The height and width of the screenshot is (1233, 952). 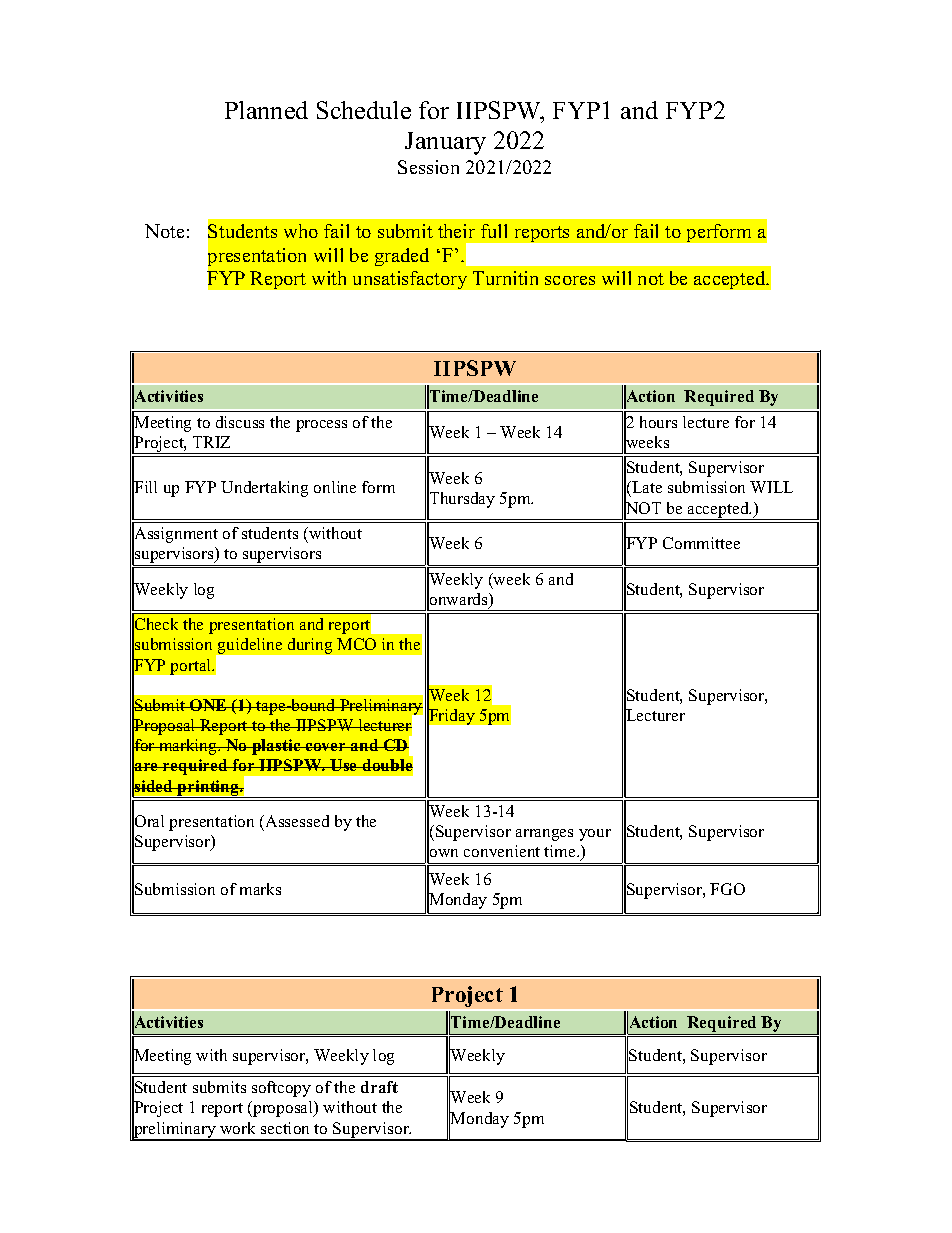 I want to click on marking, so click(x=188, y=747).
